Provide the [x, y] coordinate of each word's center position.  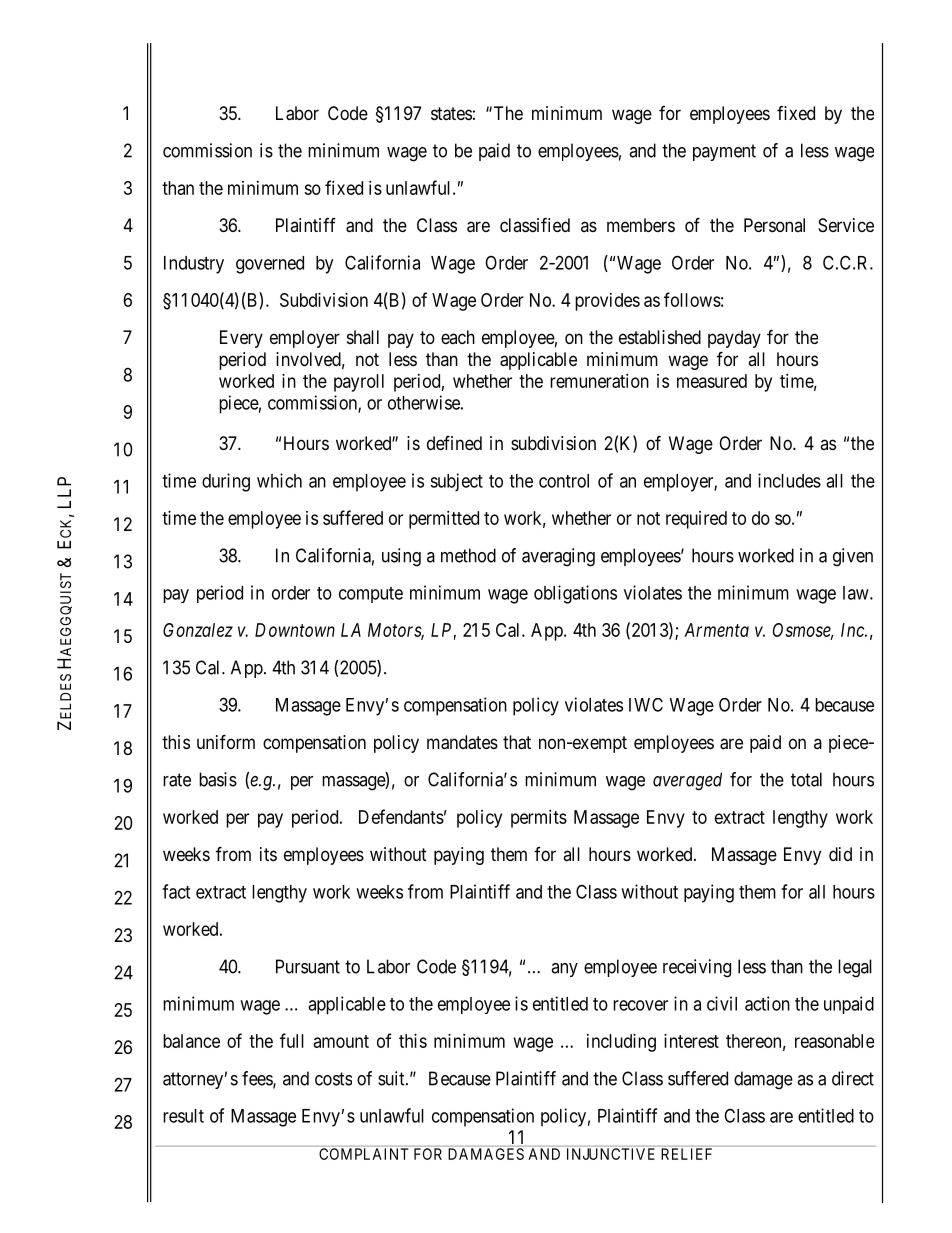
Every [241, 339]
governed [270, 265]
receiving [697, 968]
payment [724, 152]
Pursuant [308, 966]
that [517, 742]
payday [734, 339]
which [279, 480]
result [183, 1116]
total [806, 779]
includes [789, 480]
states [451, 114]
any [564, 970]
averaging [558, 557]
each [458, 337]
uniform [226, 741]
